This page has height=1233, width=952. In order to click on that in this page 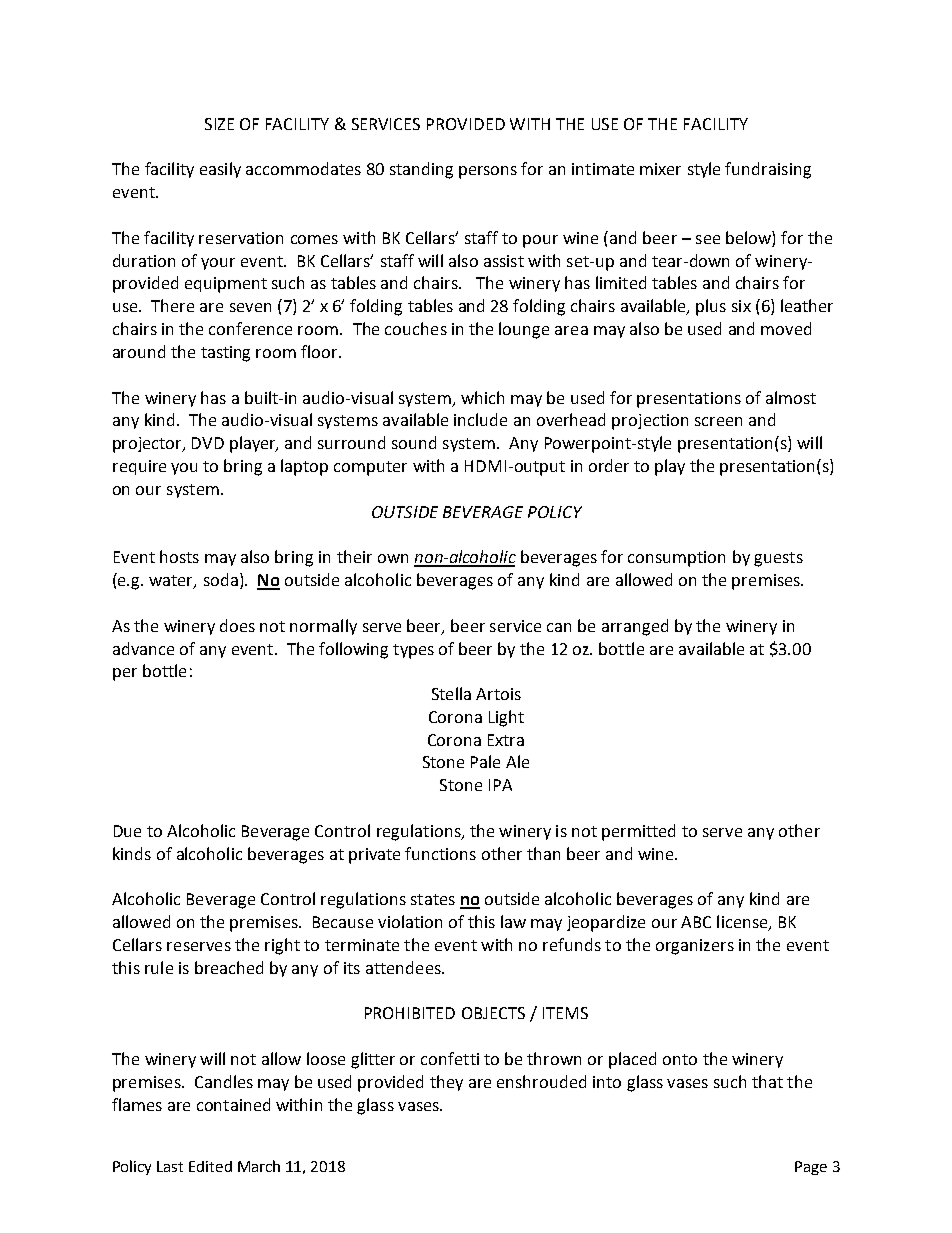, I will do `click(767, 1081)`.
